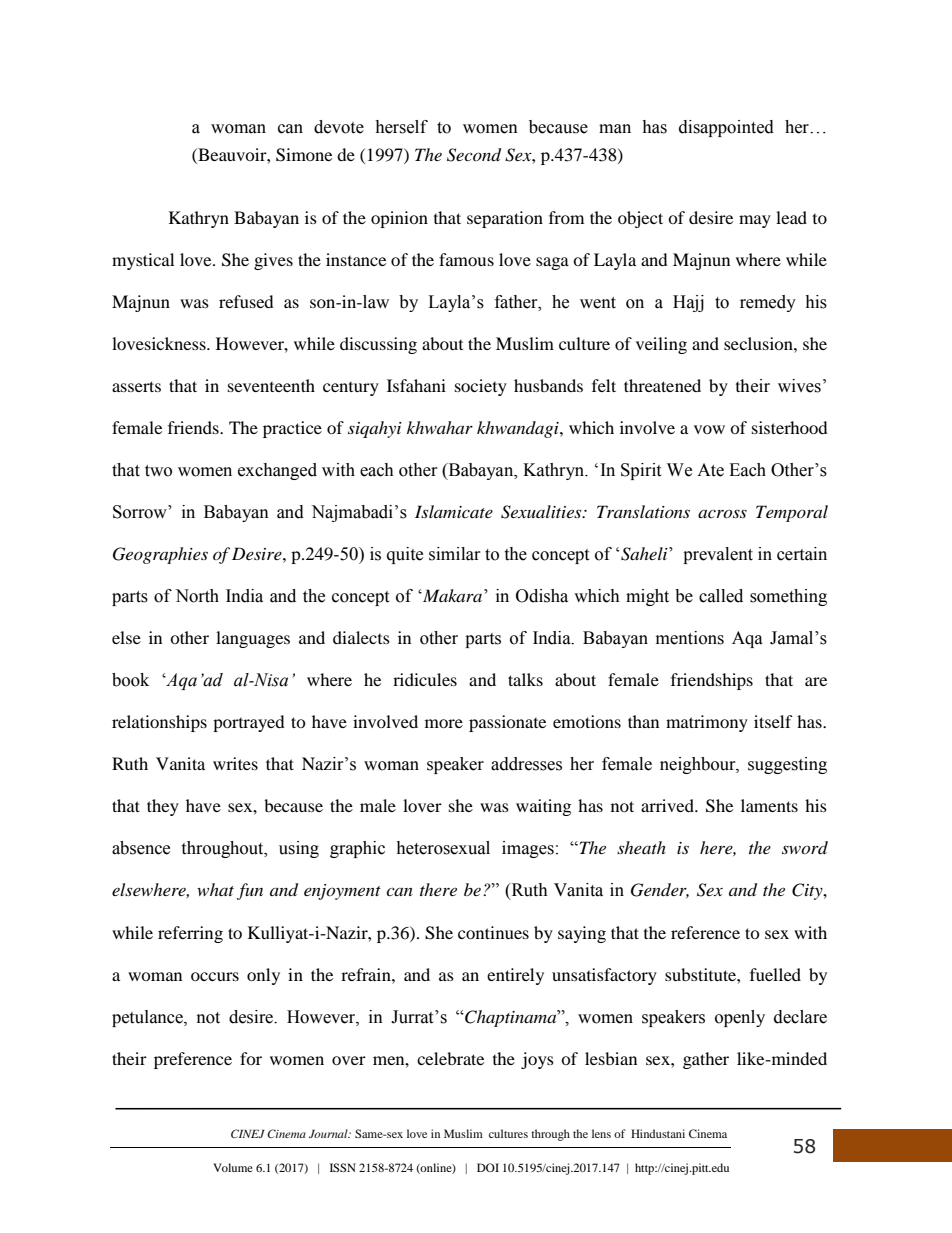 The image size is (952, 1233). I want to click on across, so click(722, 513).
